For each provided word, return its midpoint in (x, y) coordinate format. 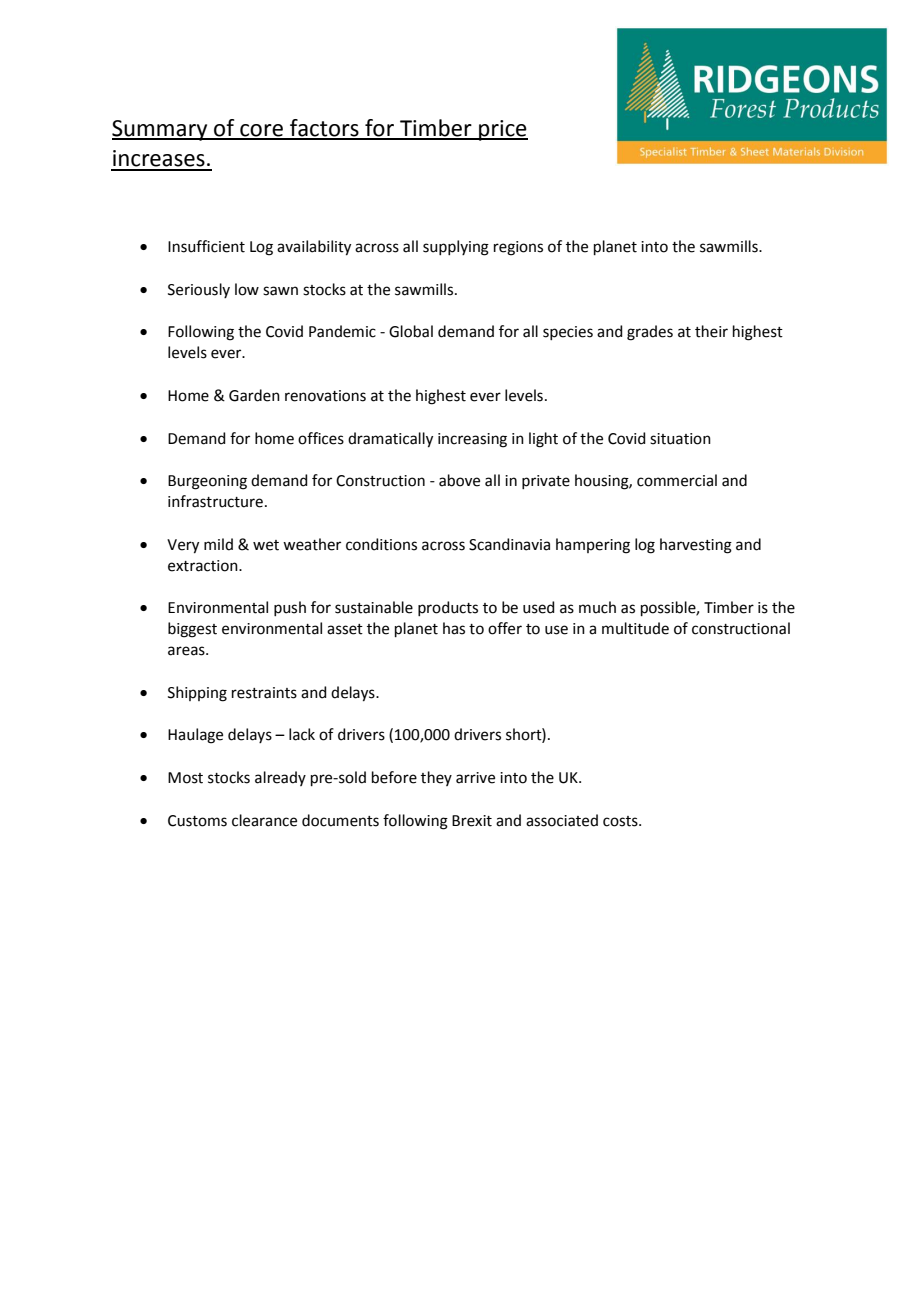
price (502, 130)
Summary (161, 130)
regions (518, 248)
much (597, 607)
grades (650, 333)
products (448, 608)
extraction (204, 566)
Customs (197, 821)
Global (411, 331)
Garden (254, 395)
